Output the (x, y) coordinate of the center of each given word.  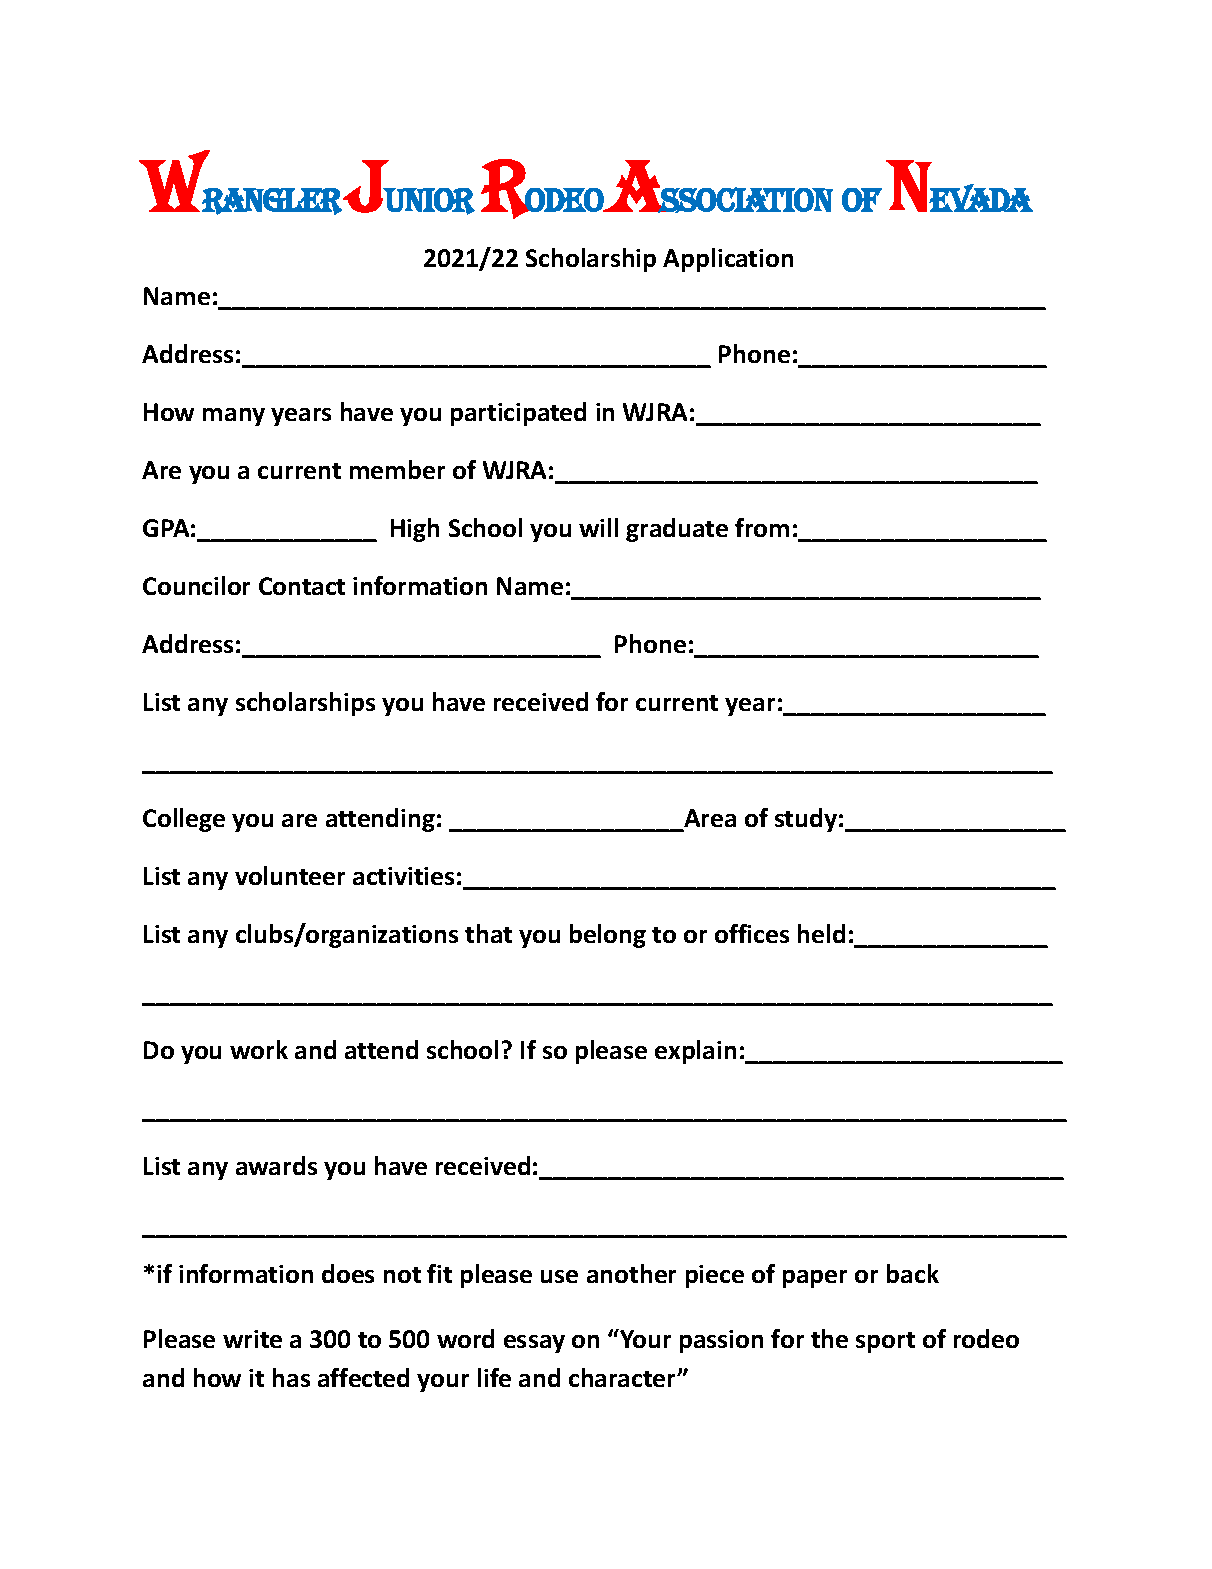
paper (815, 1279)
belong (608, 936)
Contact (302, 586)
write (252, 1339)
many (234, 417)
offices (752, 933)
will (598, 527)
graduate (677, 530)
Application (728, 260)
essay (534, 1344)
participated (518, 414)
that (488, 933)
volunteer (290, 875)
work (259, 1049)
